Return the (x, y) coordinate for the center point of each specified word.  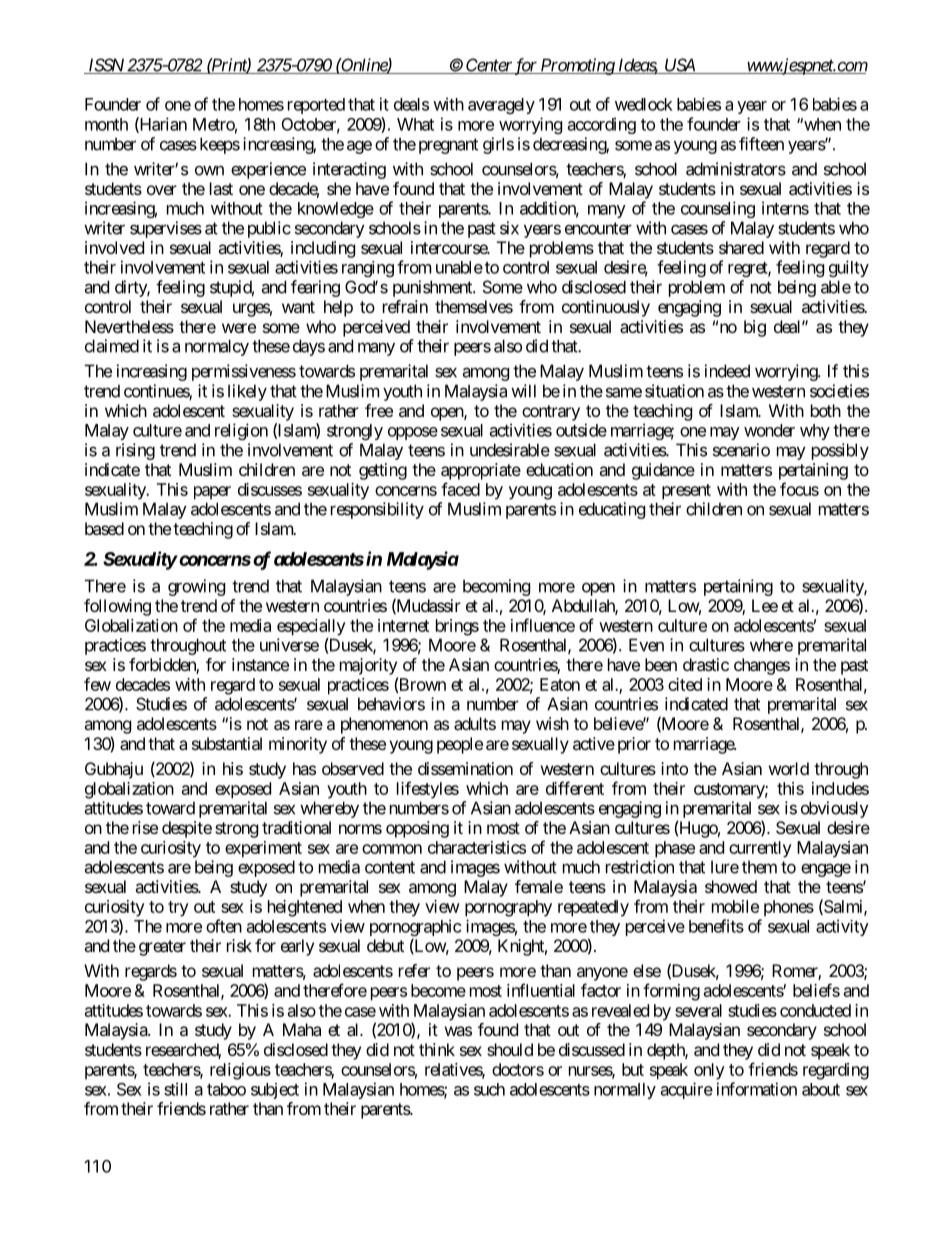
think (437, 1049)
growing (196, 587)
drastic (706, 664)
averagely (501, 106)
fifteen (761, 144)
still (175, 1089)
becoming (496, 587)
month (106, 124)
